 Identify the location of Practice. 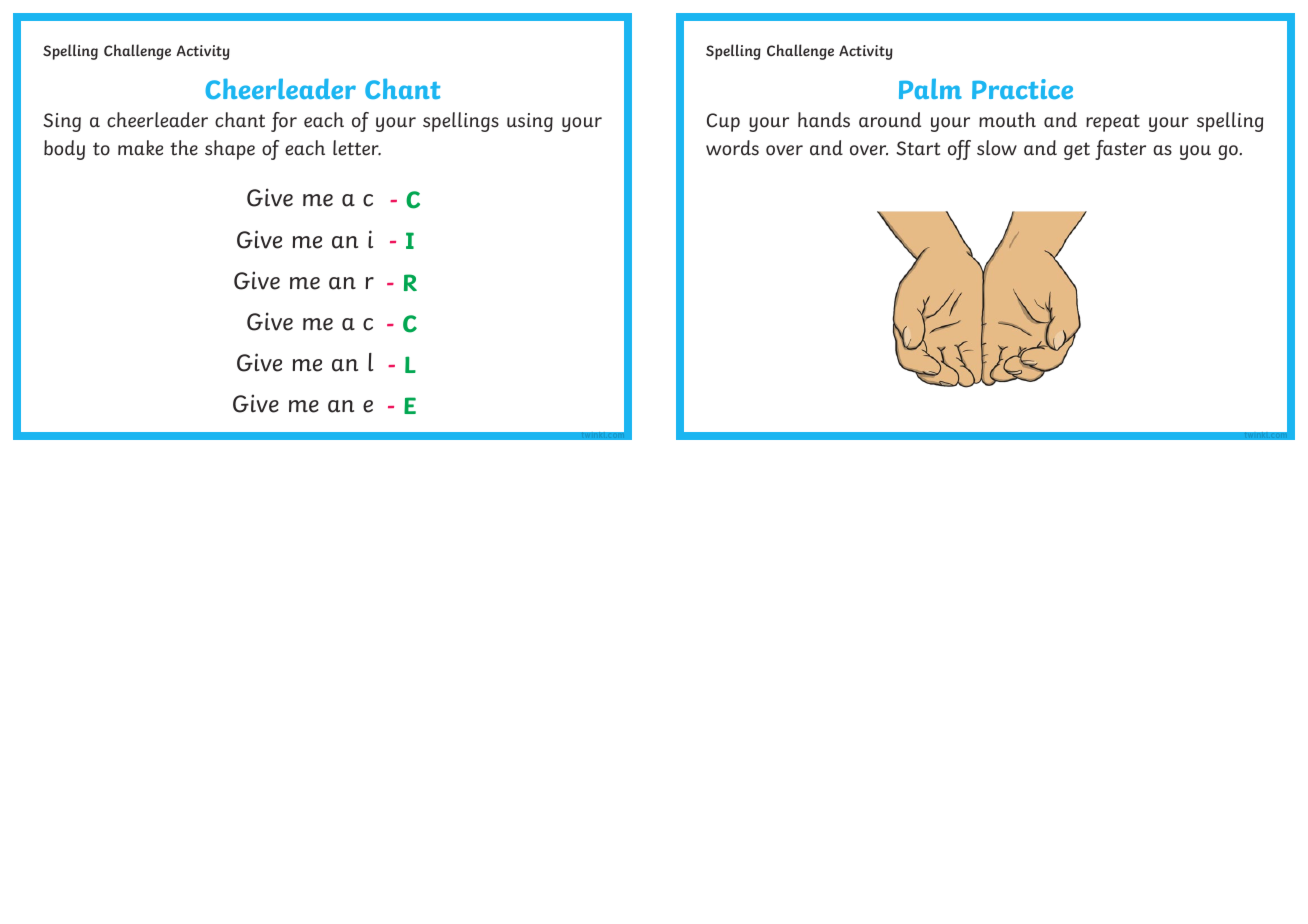
(1022, 89).
